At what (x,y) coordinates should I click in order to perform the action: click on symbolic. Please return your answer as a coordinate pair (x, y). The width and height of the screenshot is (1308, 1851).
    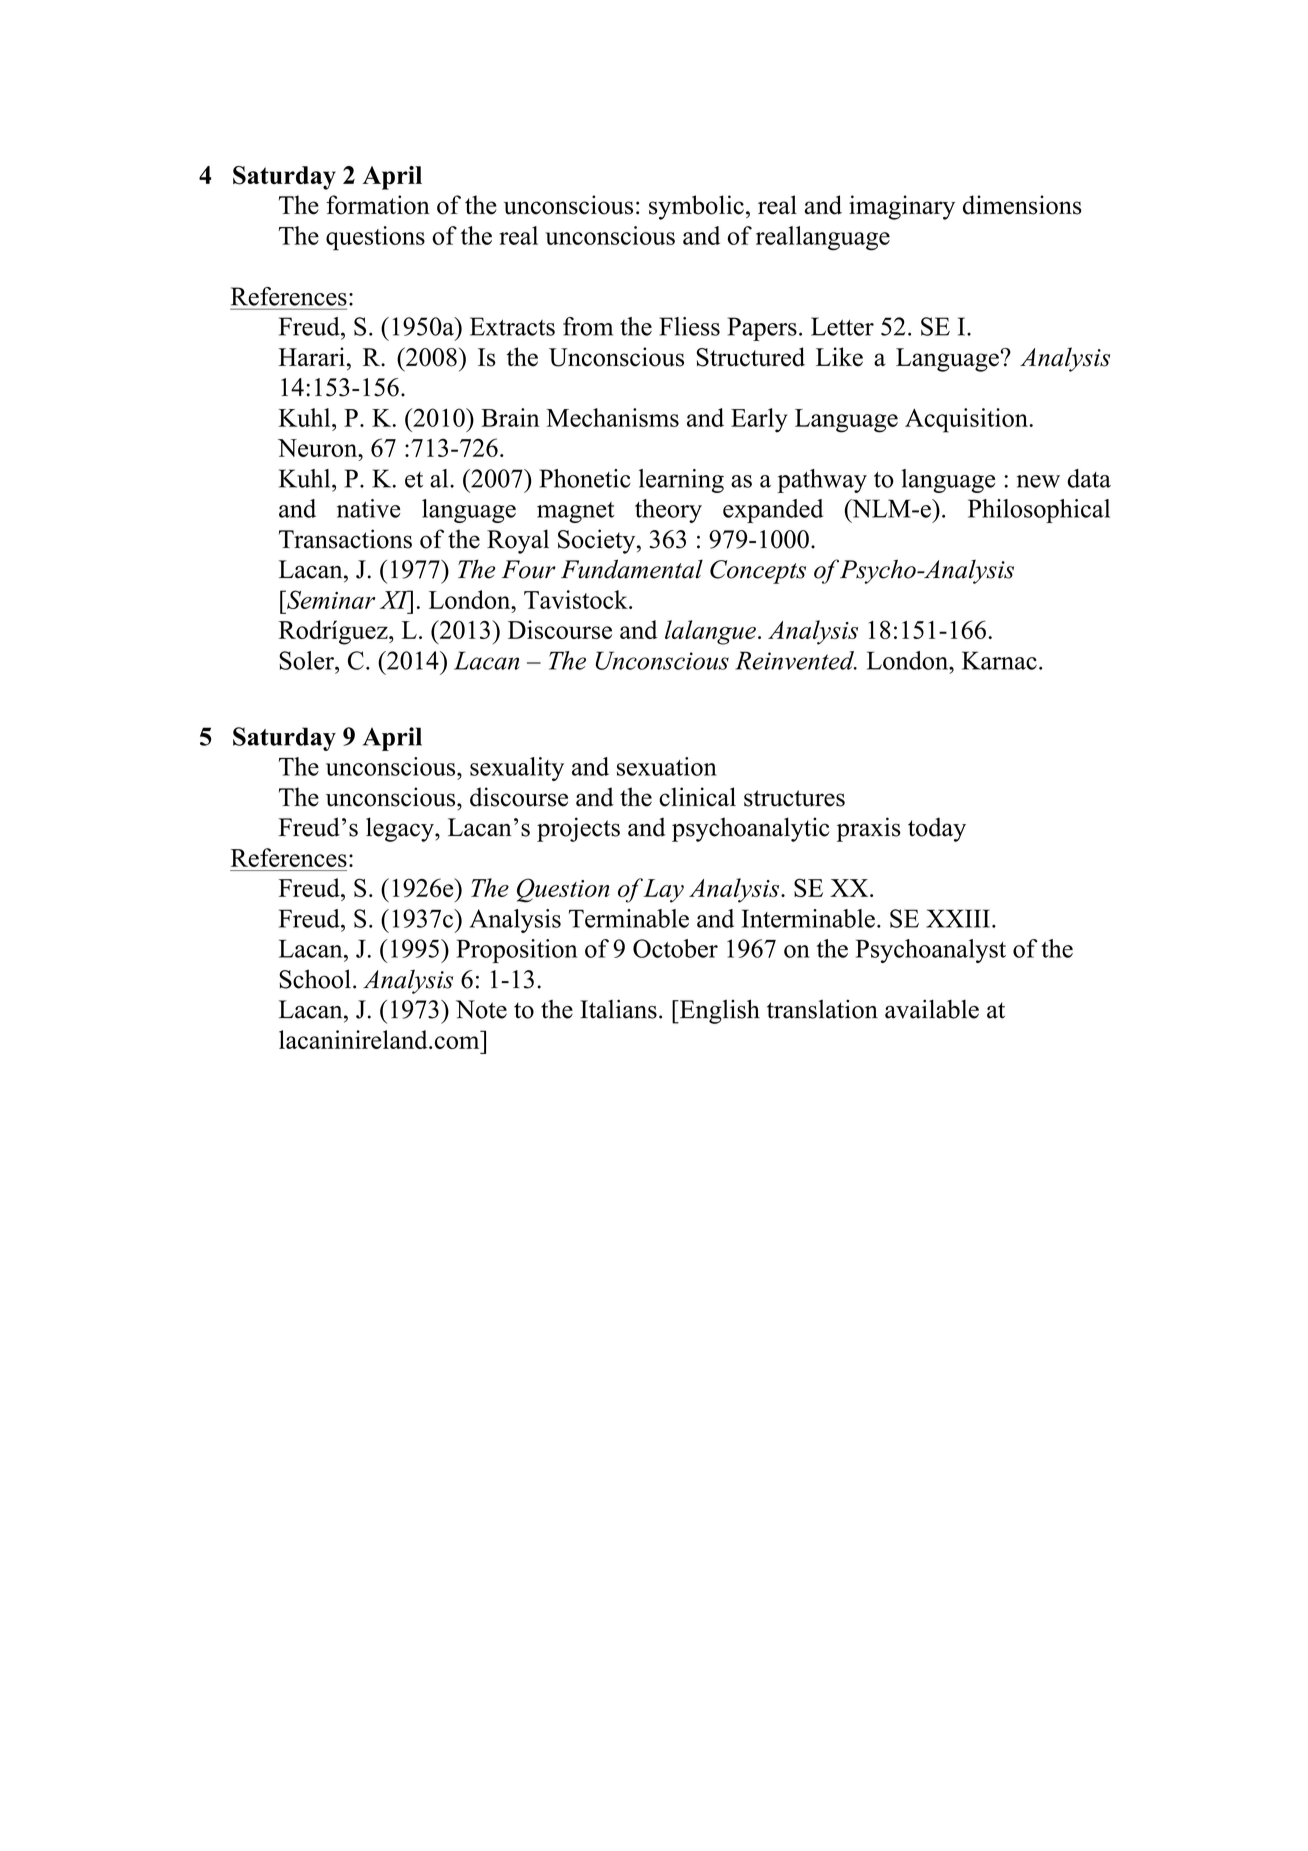
    Looking at the image, I should click on (696, 207).
